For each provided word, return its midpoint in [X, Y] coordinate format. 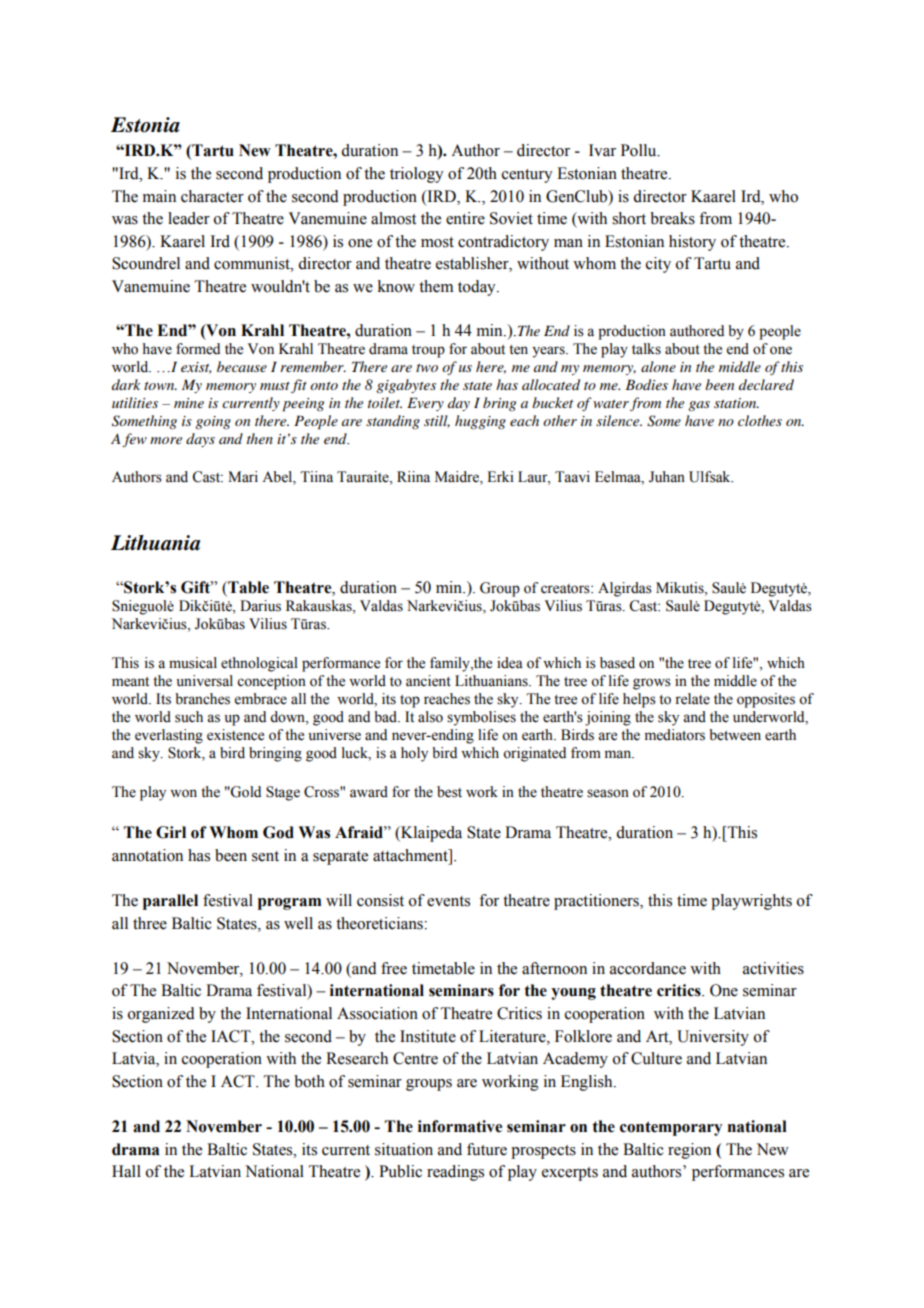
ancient [428, 681]
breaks [672, 218]
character [212, 196]
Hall [126, 1171]
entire [465, 218]
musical [193, 663]
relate [692, 699]
